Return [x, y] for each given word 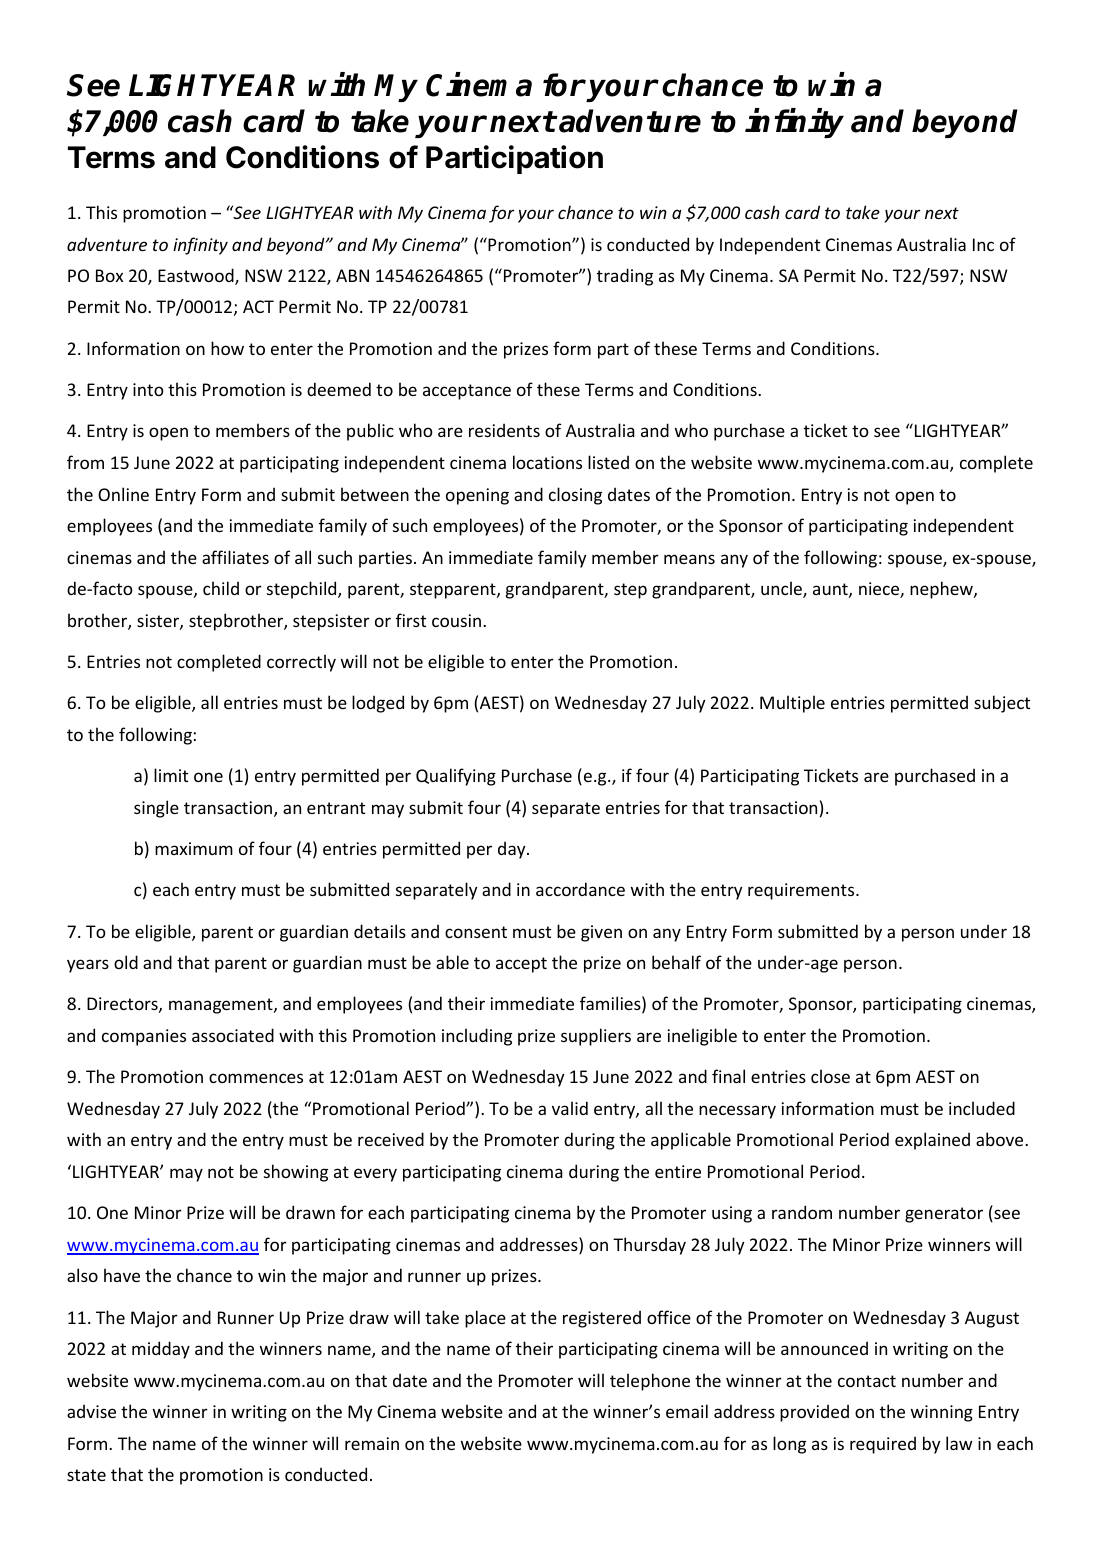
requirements [802, 891]
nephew [942, 590]
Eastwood [197, 276]
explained [932, 1141]
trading [625, 277]
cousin [458, 620]
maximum [194, 848]
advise [91, 1411]
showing [296, 1173]
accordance [580, 889]
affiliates [235, 557]
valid [570, 1108]
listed [608, 462]
